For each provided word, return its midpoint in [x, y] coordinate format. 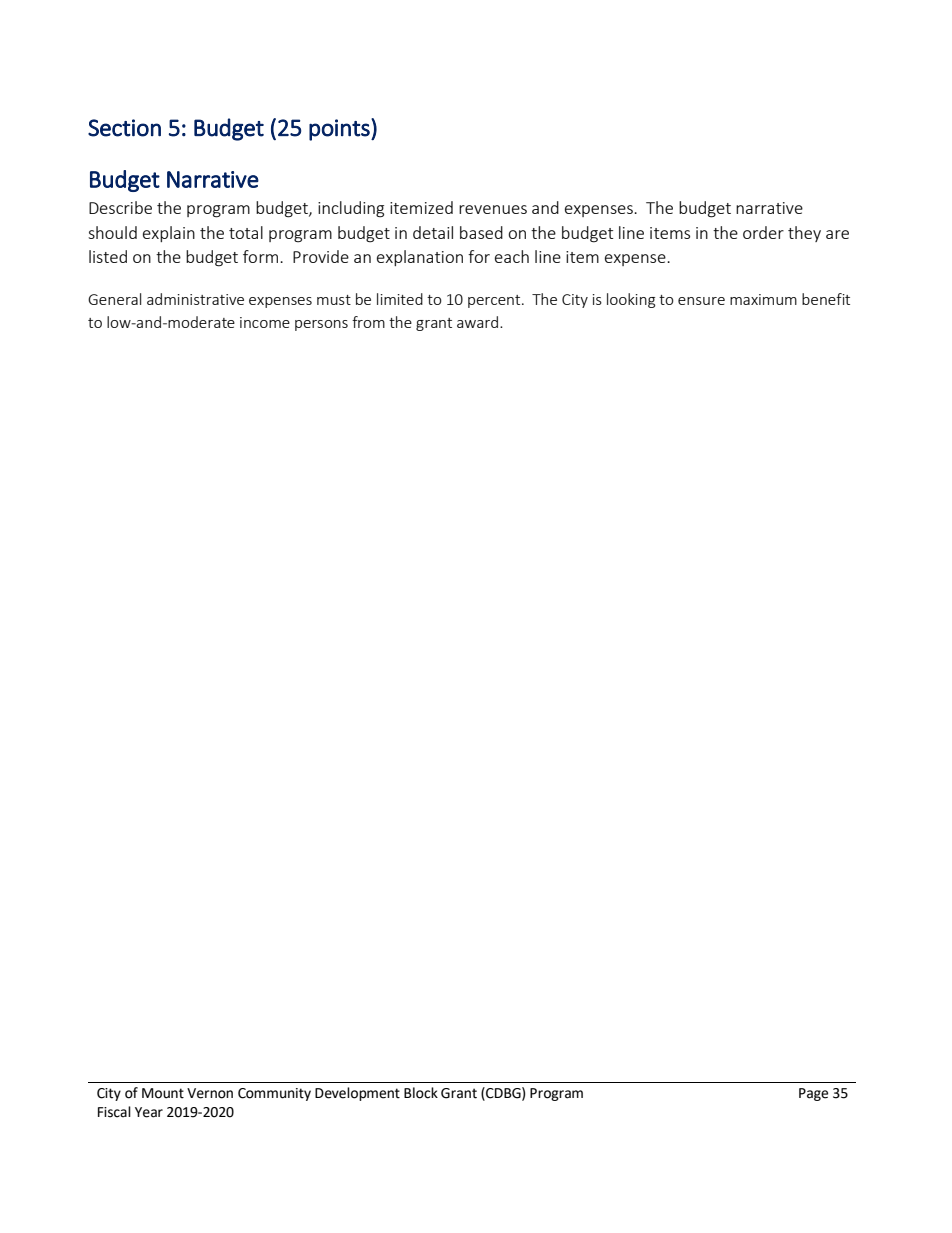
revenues [493, 209]
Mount [163, 1093]
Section [124, 128]
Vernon [210, 1093]
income [265, 322]
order [763, 232]
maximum [763, 299]
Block [421, 1093]
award [479, 322]
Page [813, 1094]
